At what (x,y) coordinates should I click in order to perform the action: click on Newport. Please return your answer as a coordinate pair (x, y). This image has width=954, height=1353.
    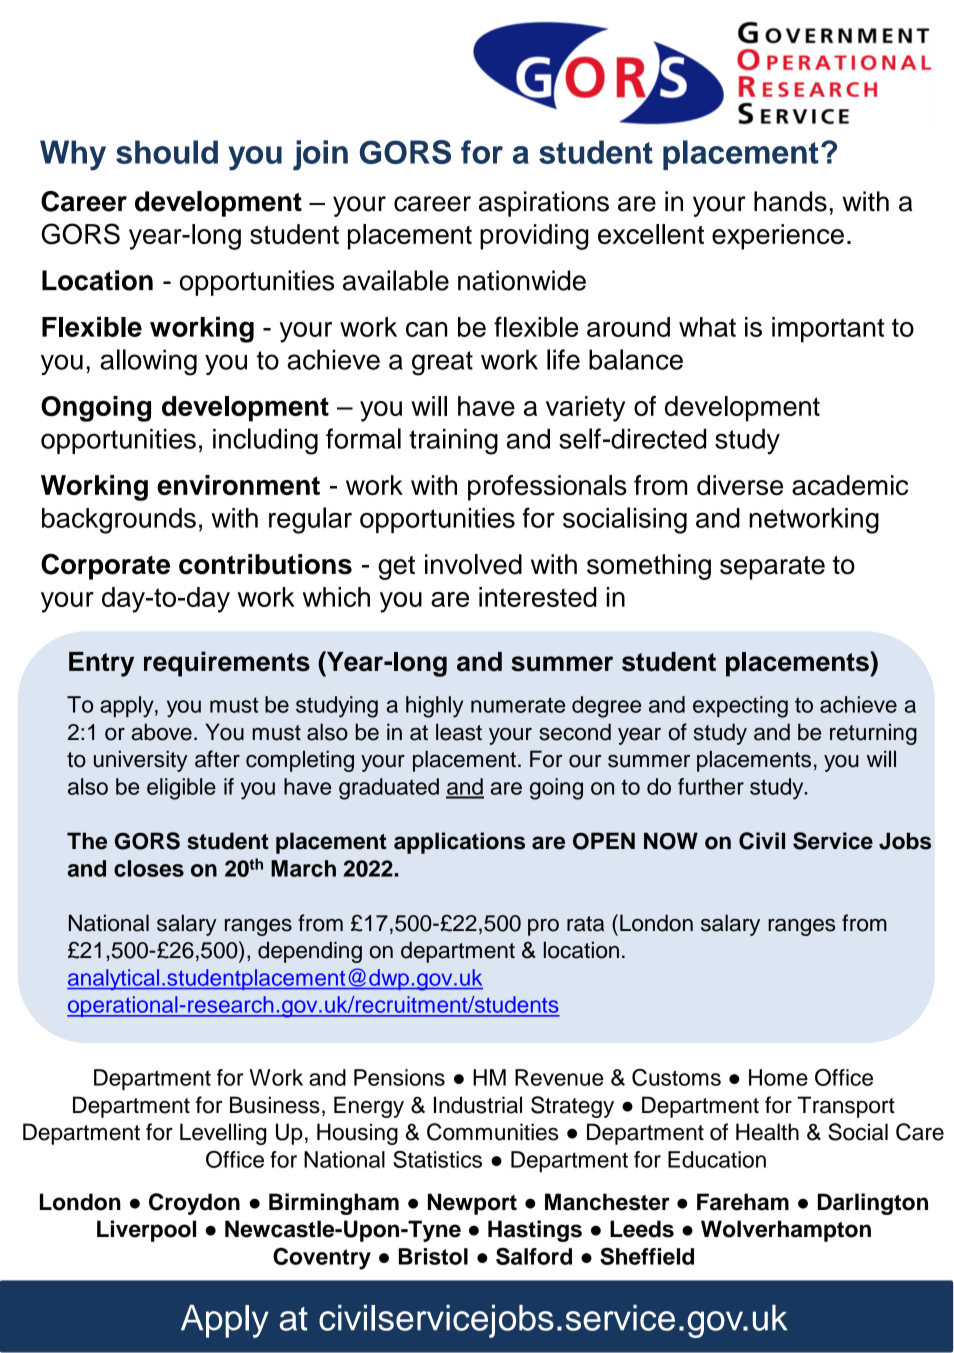
    Looking at the image, I should click on (472, 1204).
